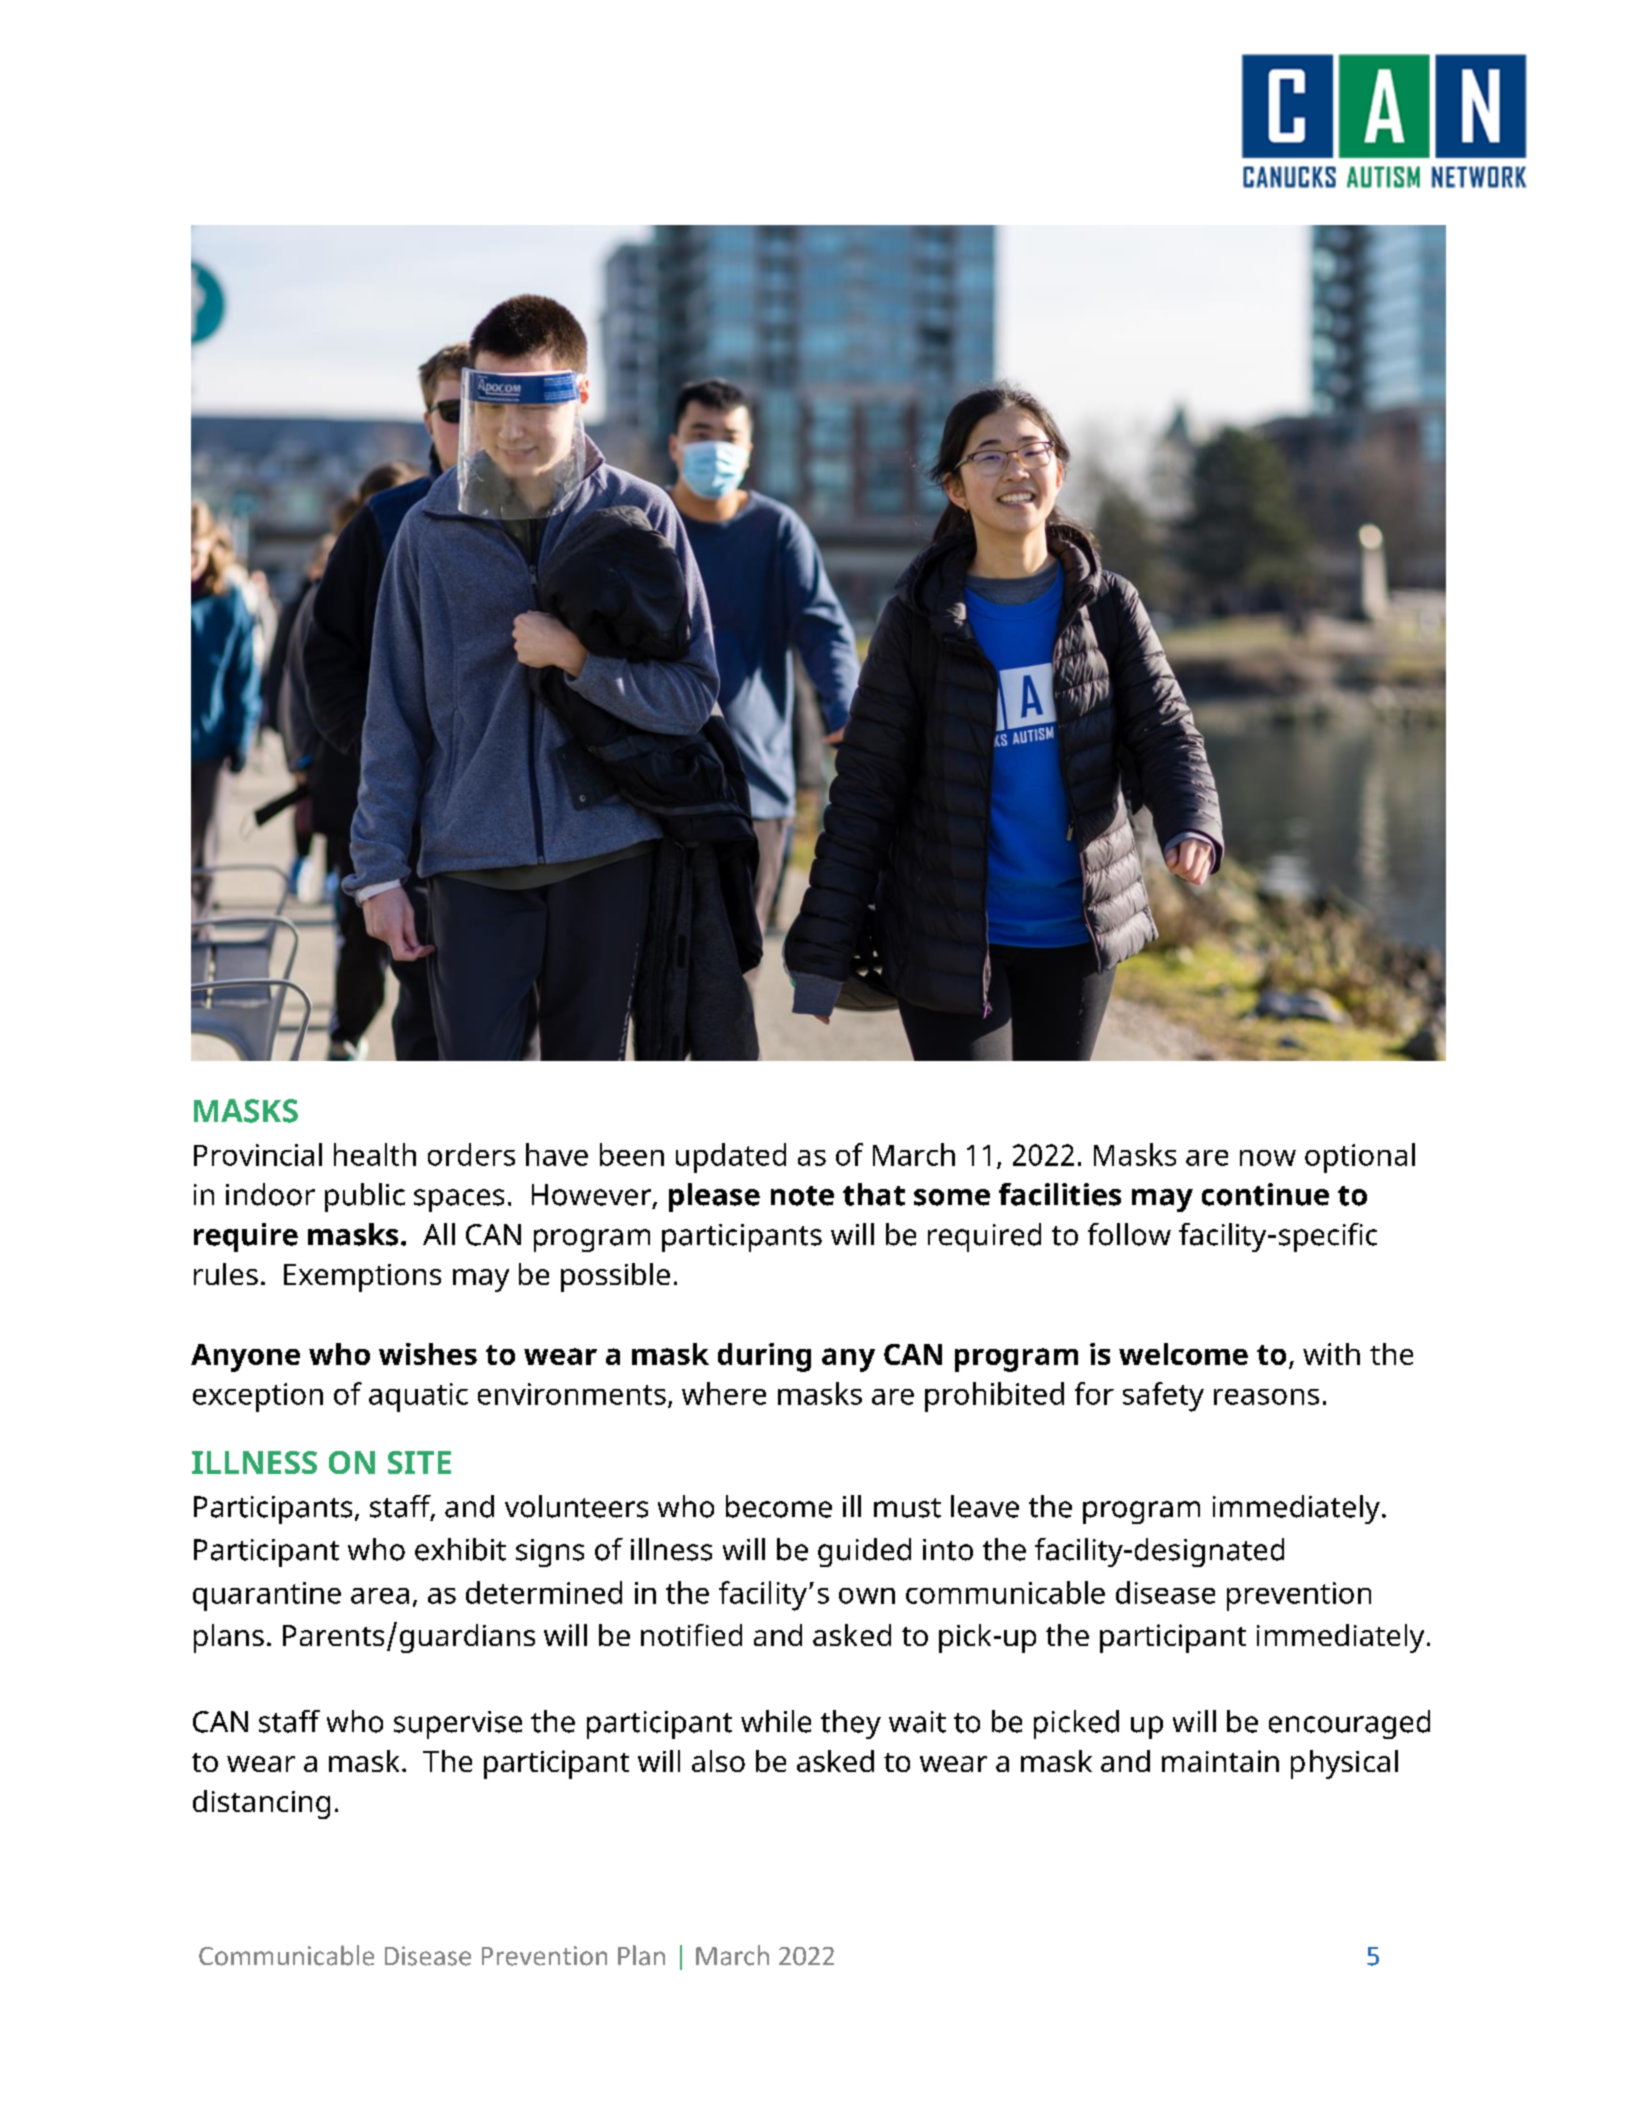  Describe the element at coordinates (691, 1635) in the screenshot. I see `notified` at that location.
